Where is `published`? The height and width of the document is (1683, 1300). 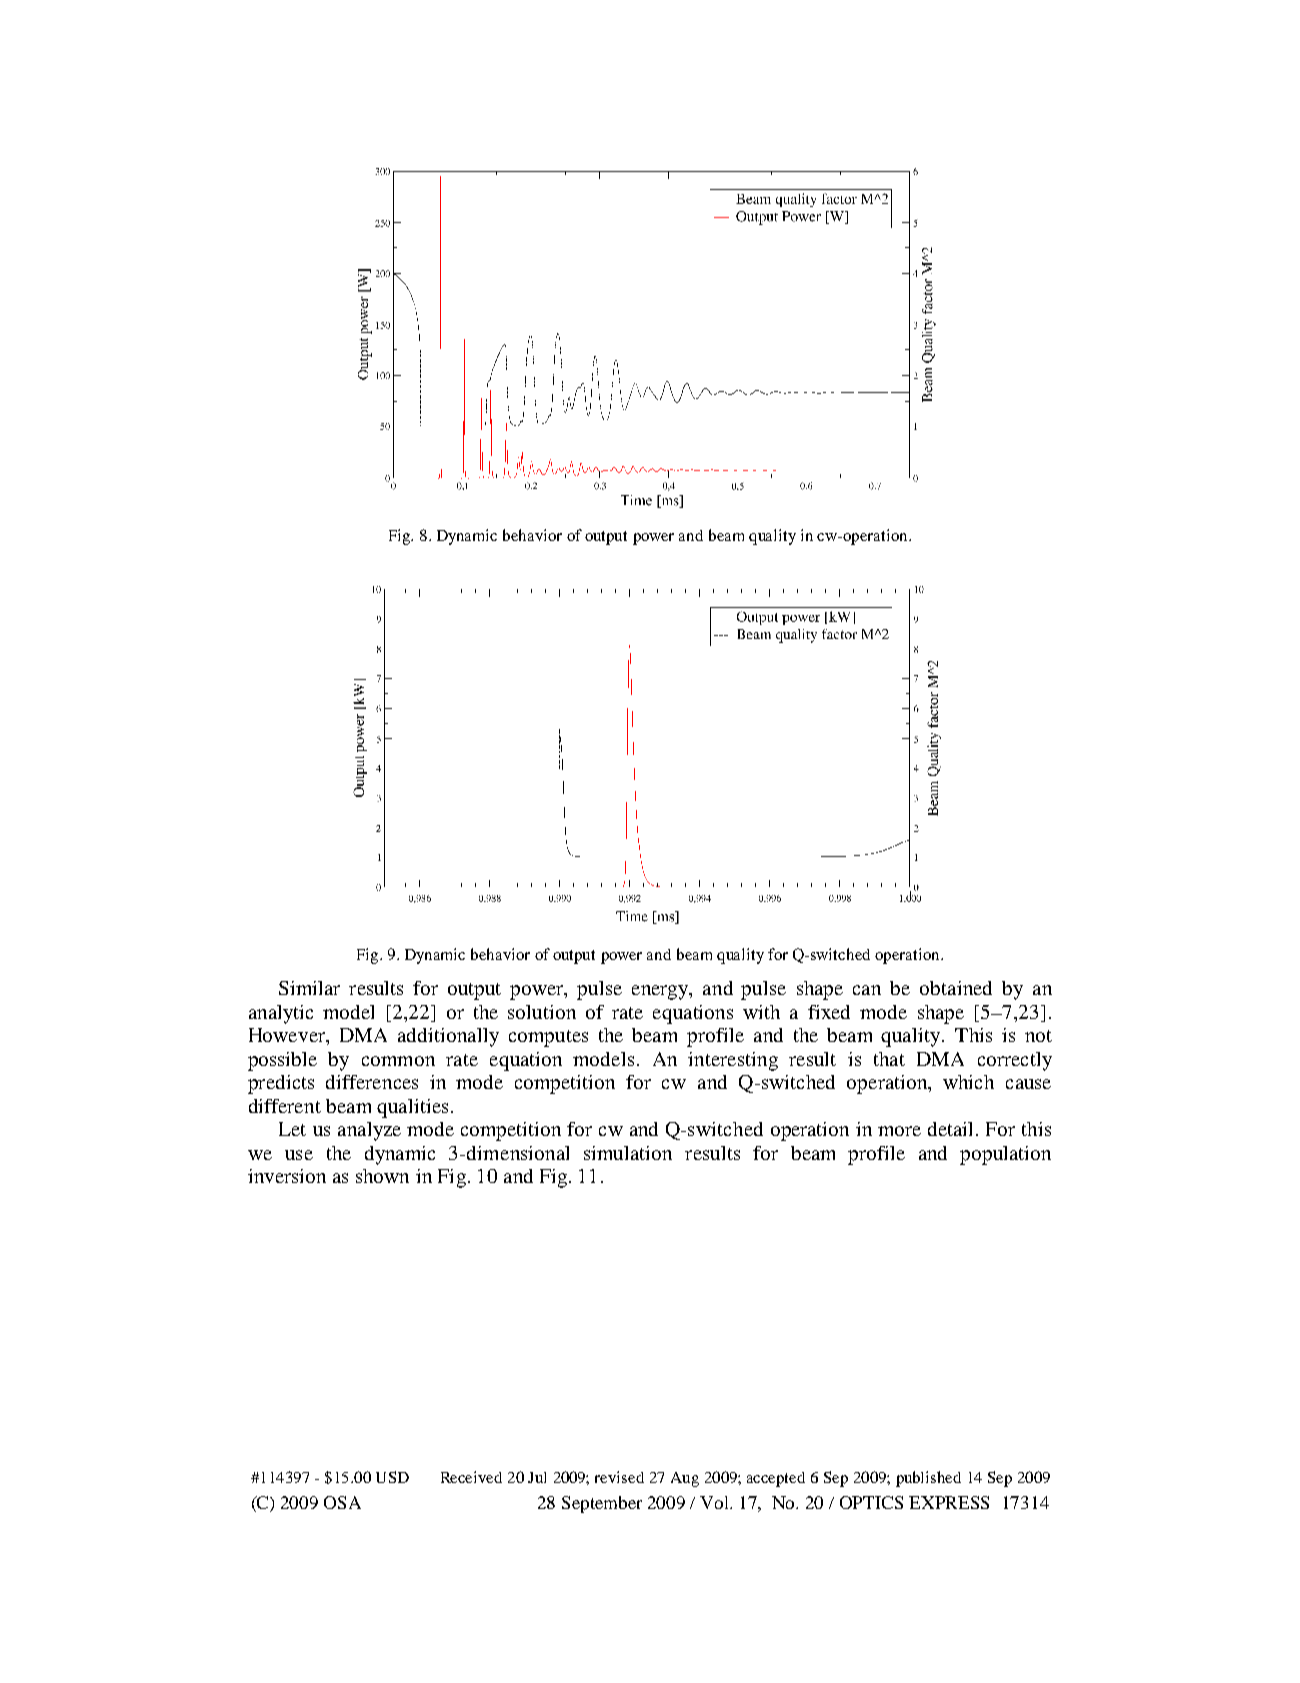
published is located at coordinates (928, 1479).
